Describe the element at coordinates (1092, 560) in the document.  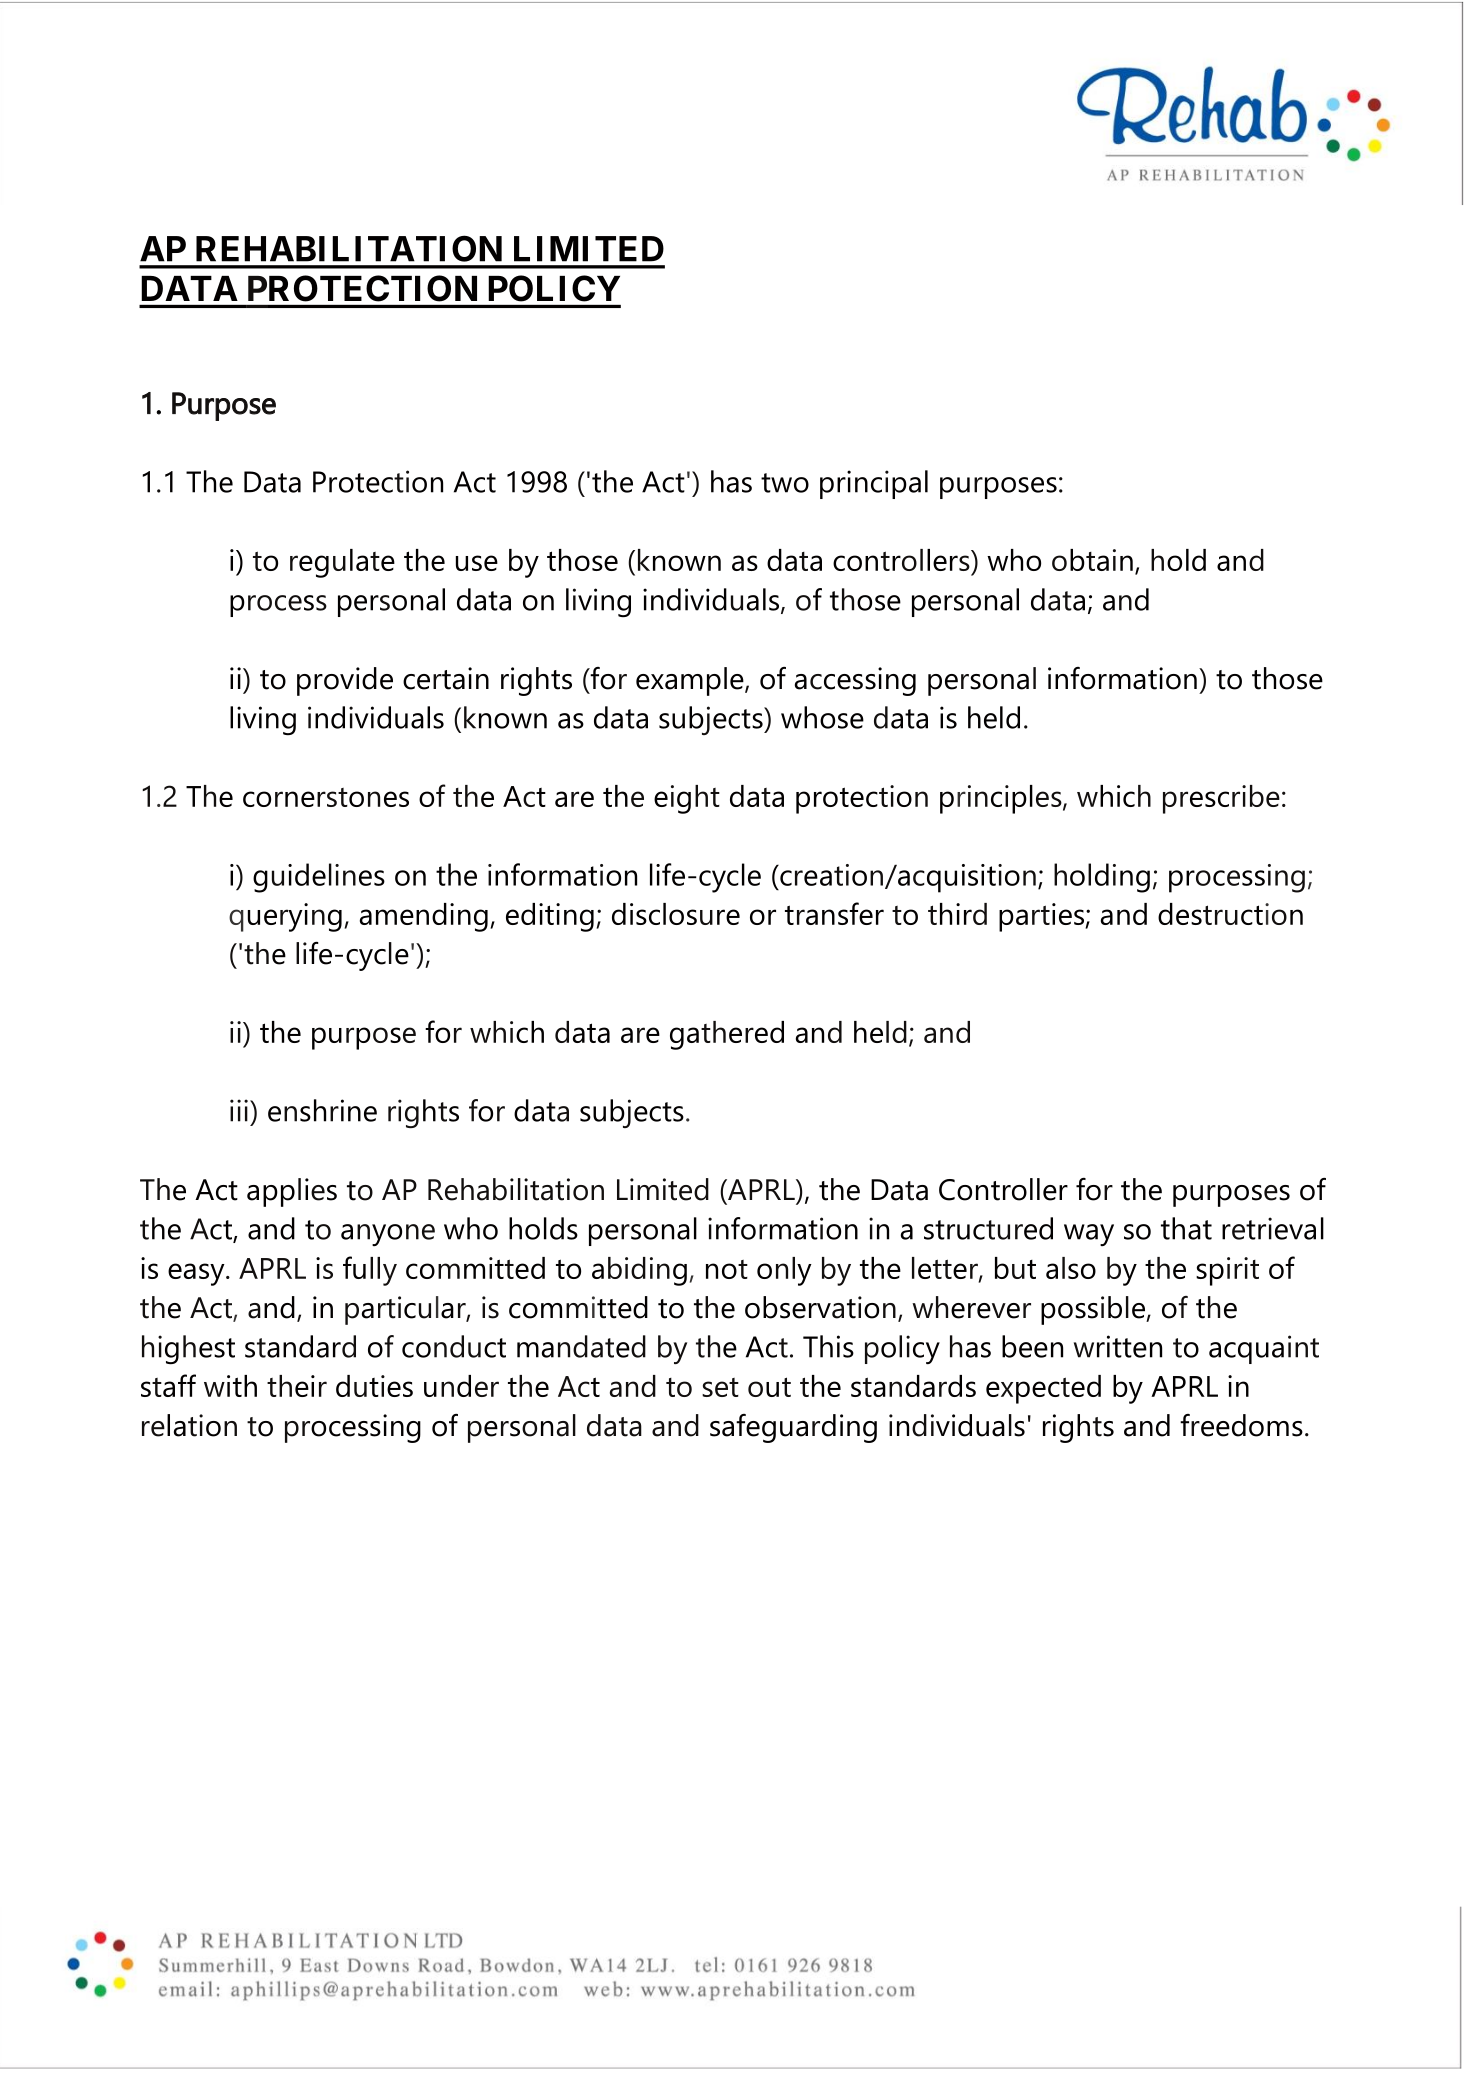
I see `obtain` at that location.
